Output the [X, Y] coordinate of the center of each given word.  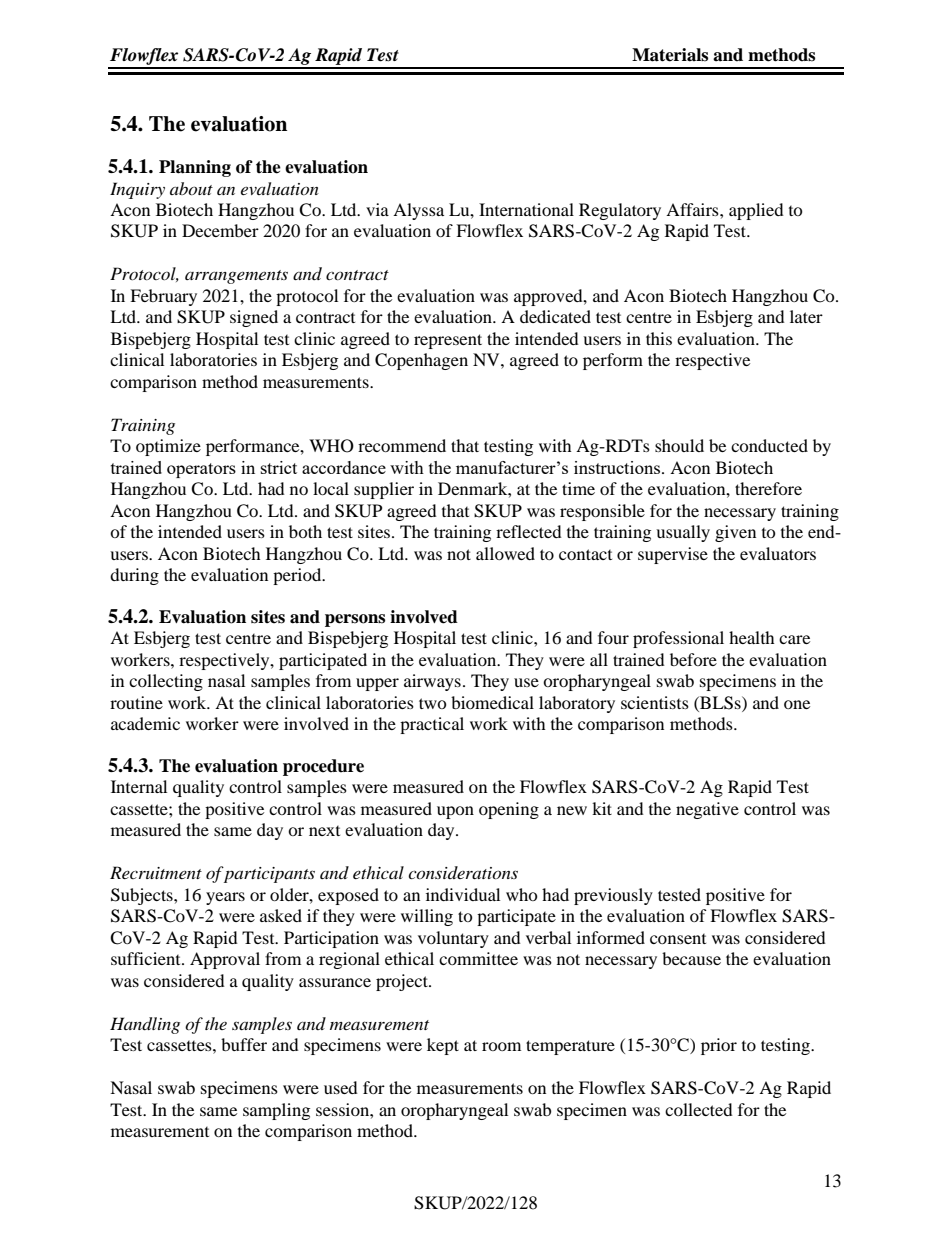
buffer [244, 1044]
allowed [505, 553]
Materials [670, 55]
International [526, 209]
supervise [673, 555]
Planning [195, 168]
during [134, 576]
